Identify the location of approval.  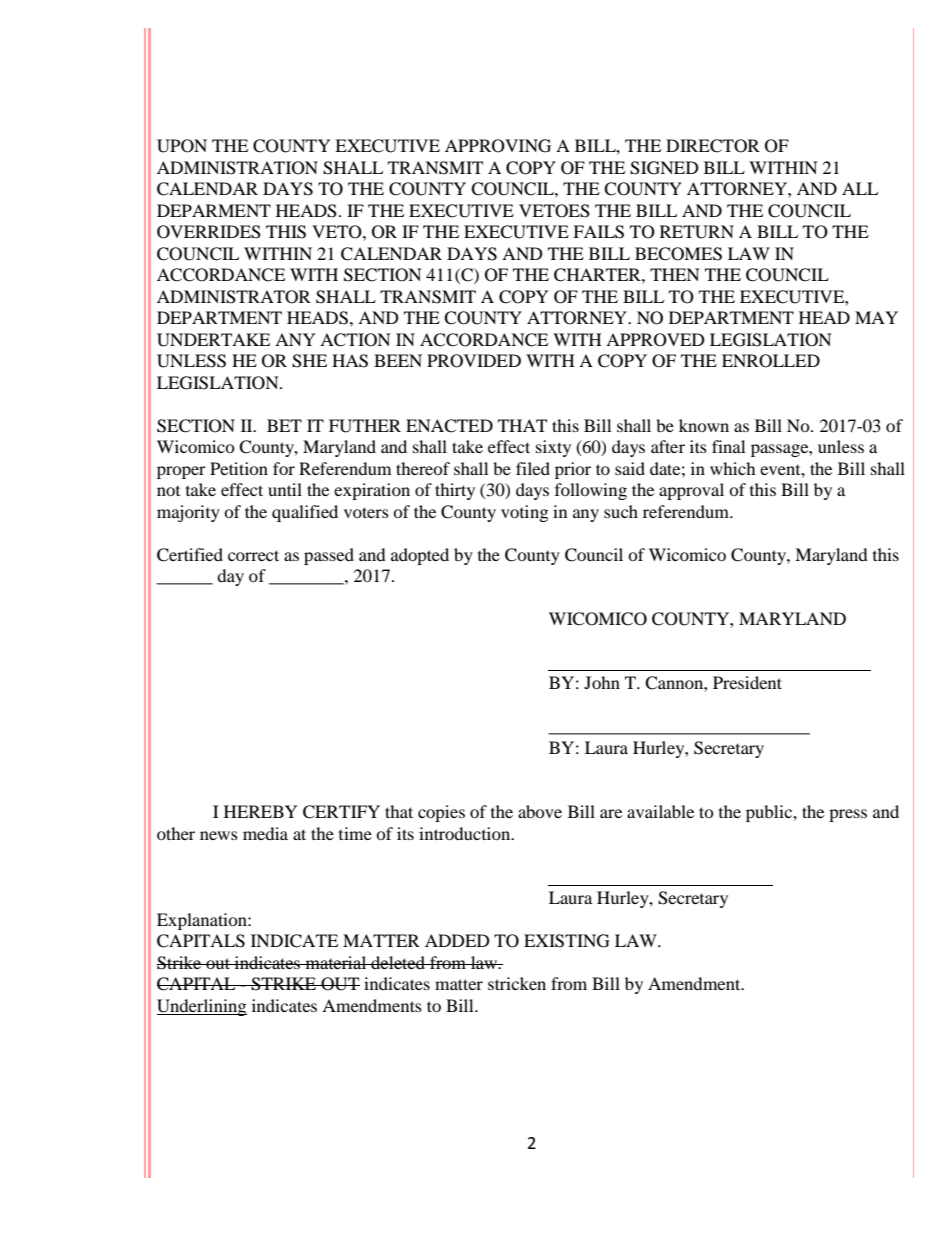
(691, 491).
